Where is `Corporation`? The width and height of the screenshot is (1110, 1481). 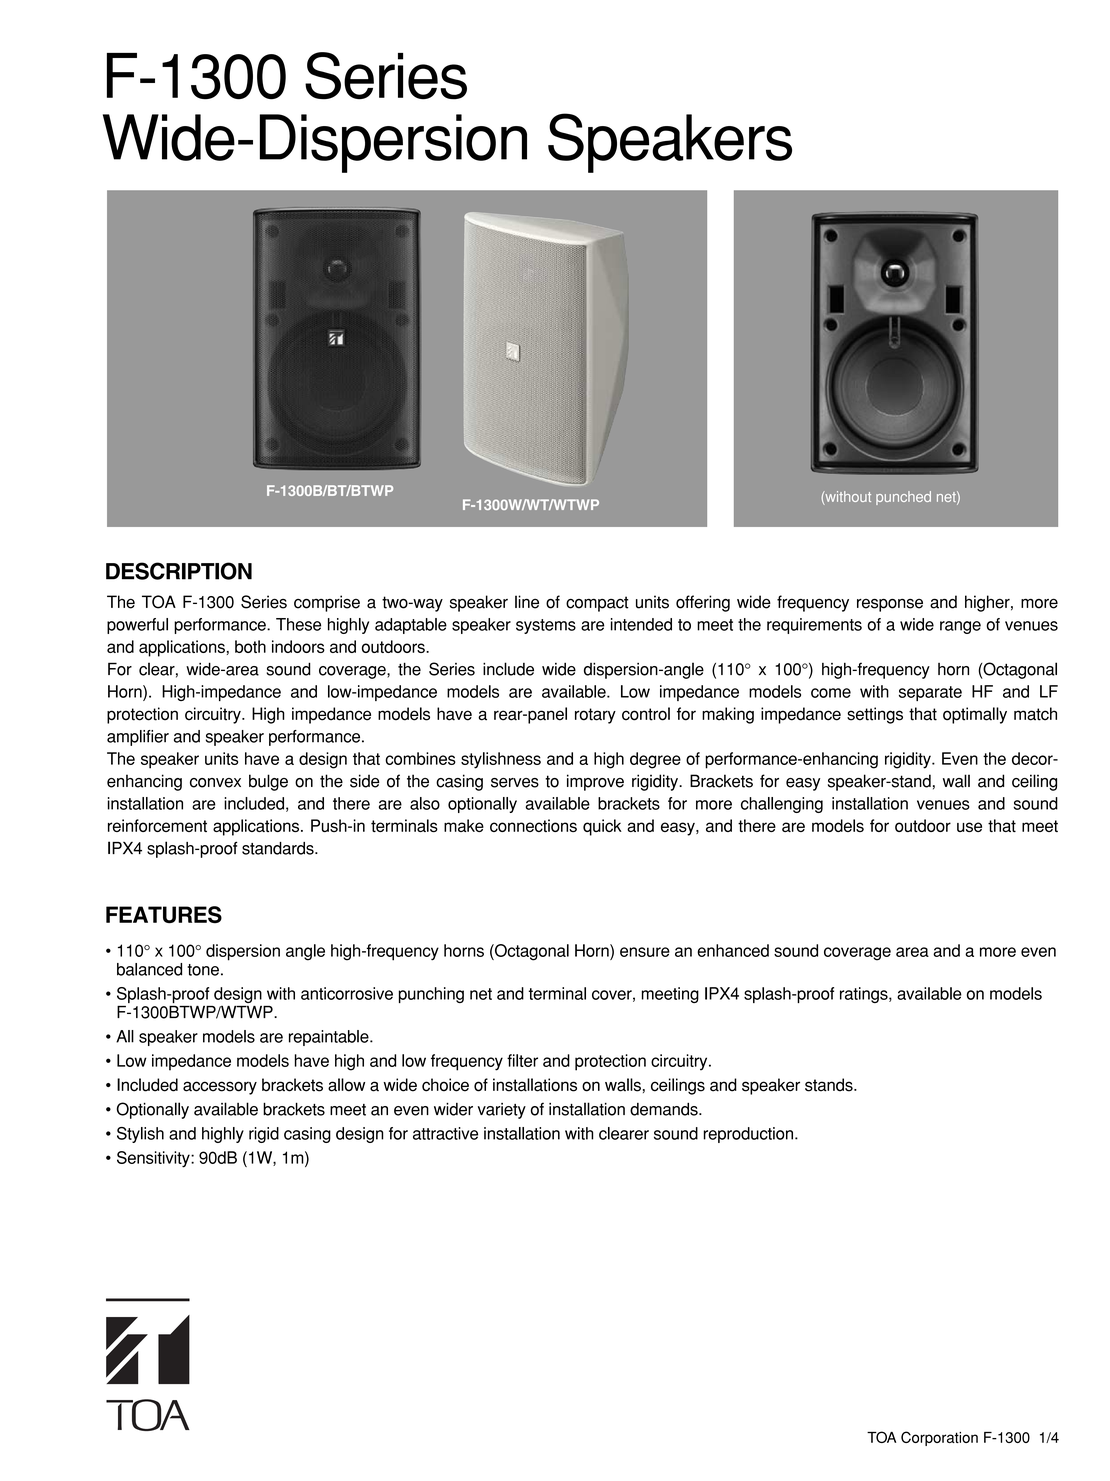
Corporation is located at coordinates (939, 1438).
